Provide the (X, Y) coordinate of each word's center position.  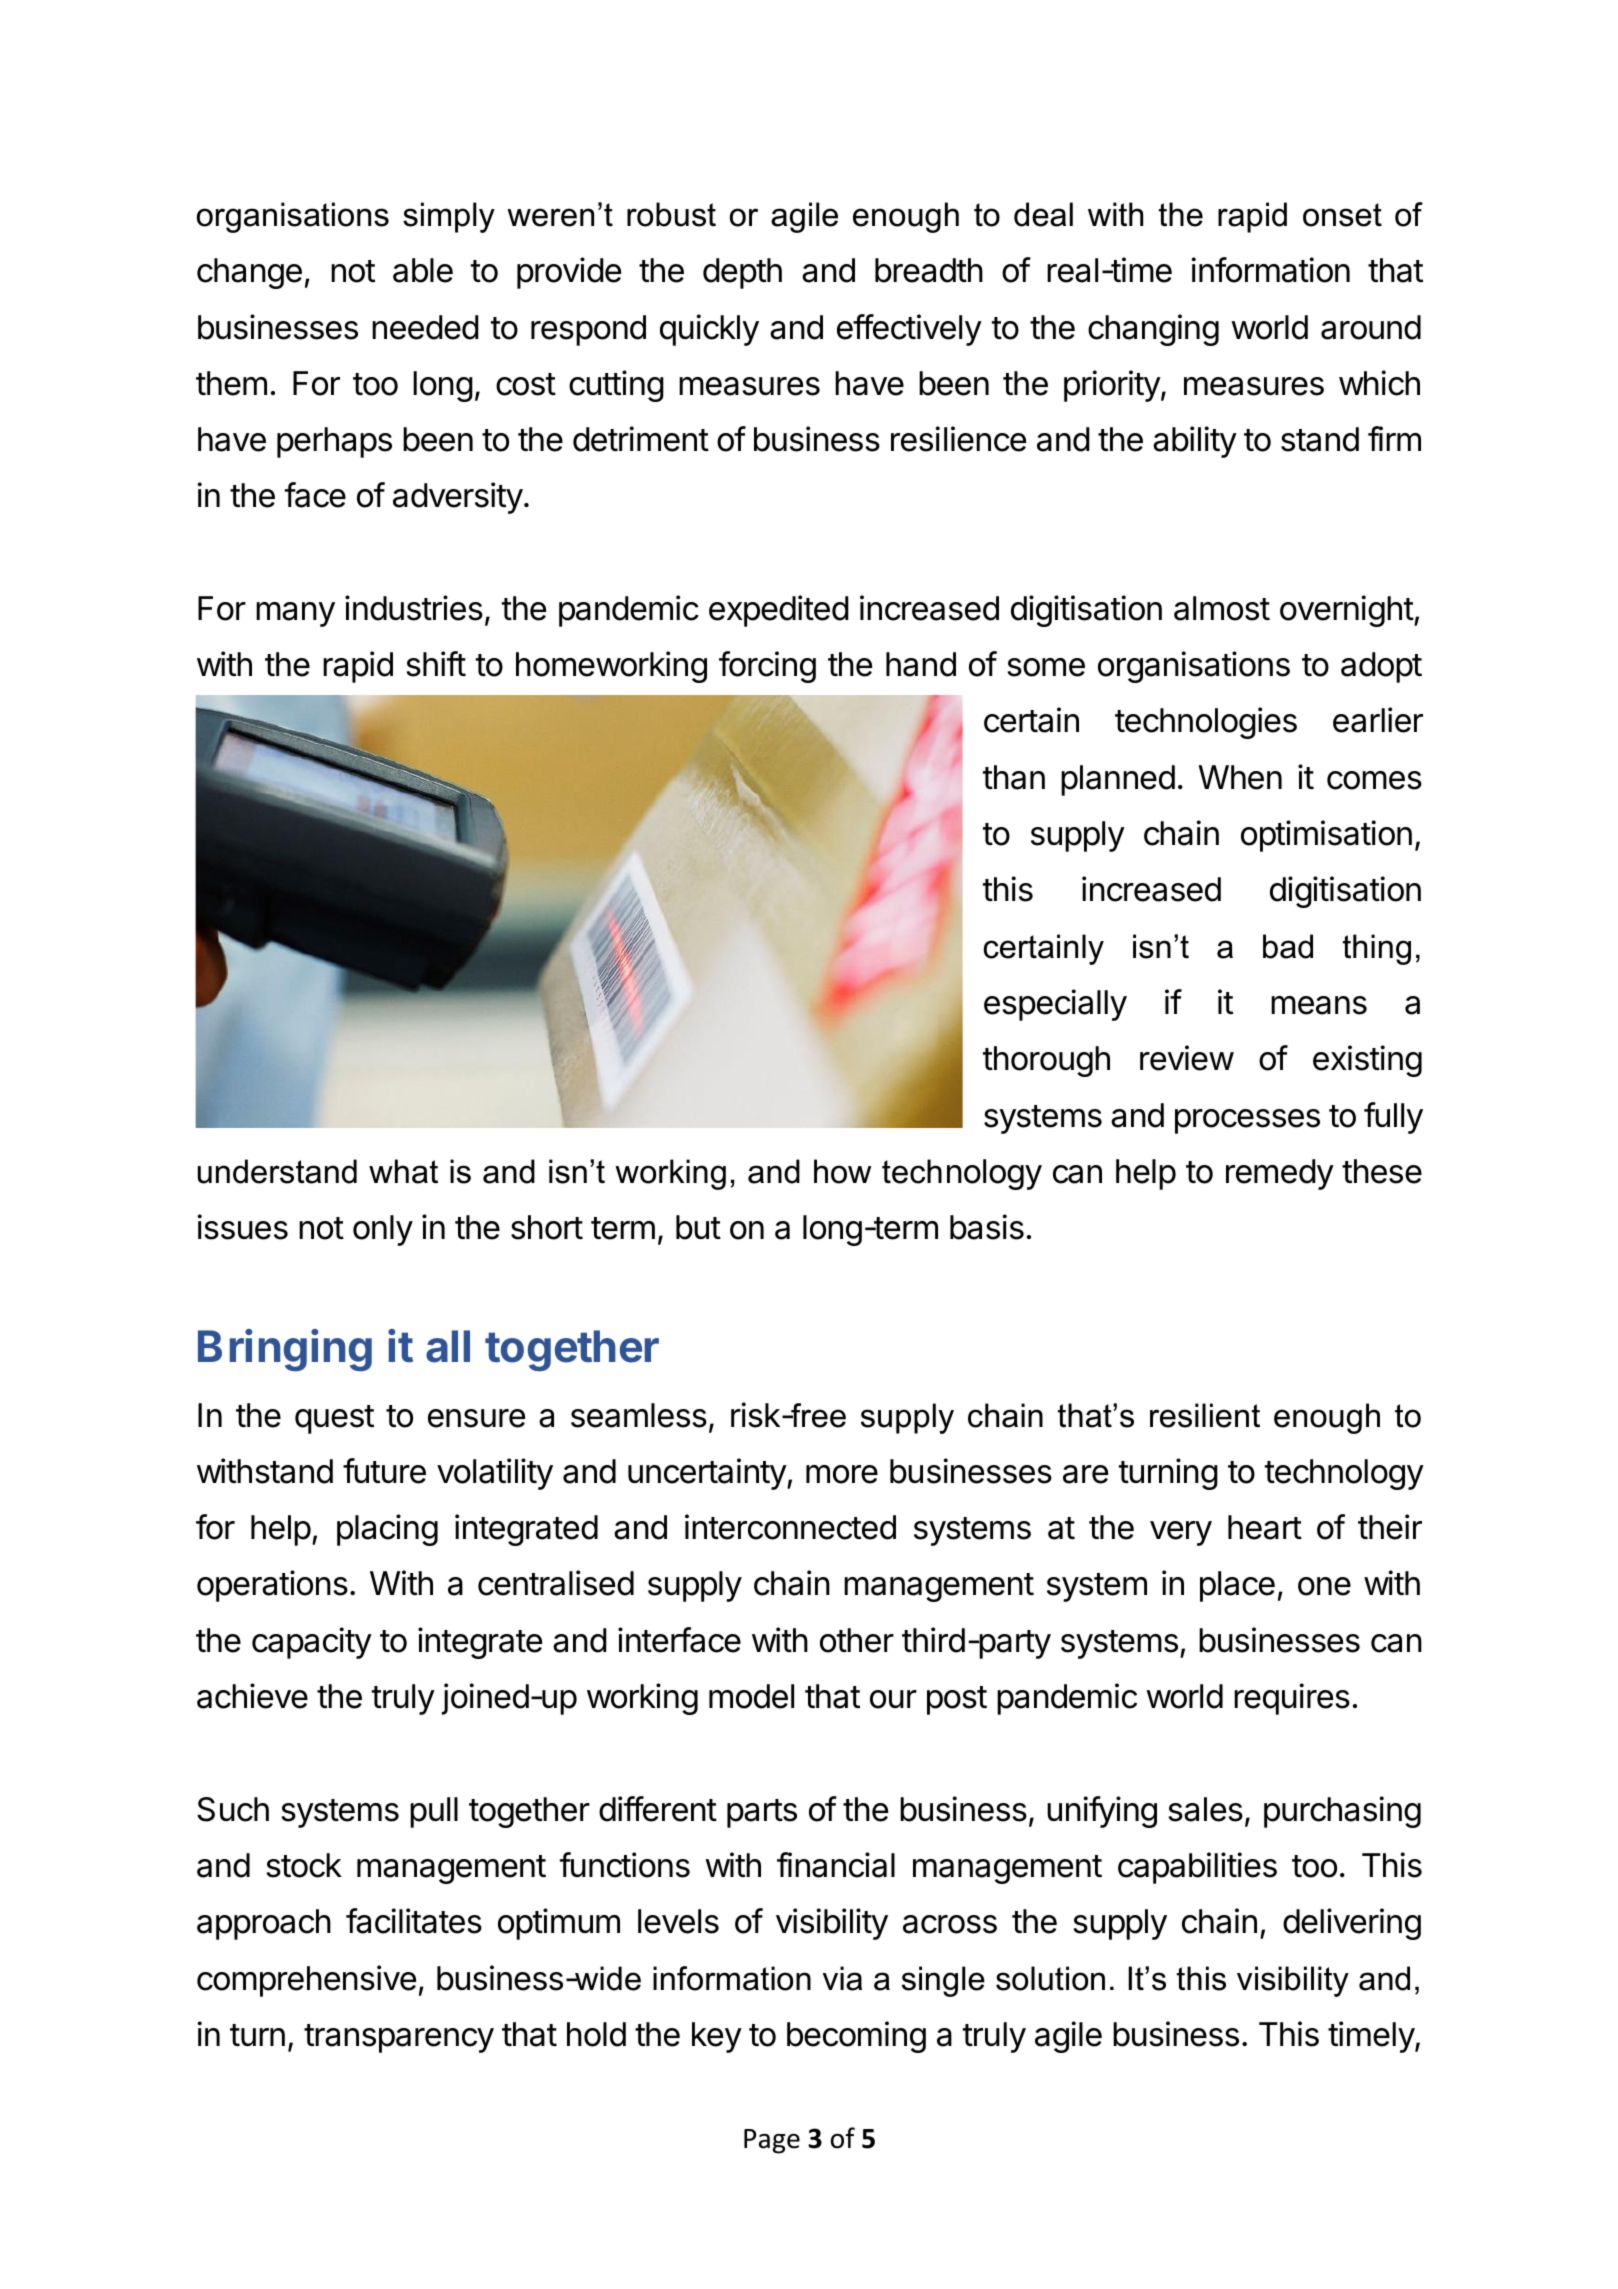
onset (1342, 215)
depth (742, 273)
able (423, 270)
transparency (399, 2038)
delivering (1352, 1924)
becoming (856, 2037)
